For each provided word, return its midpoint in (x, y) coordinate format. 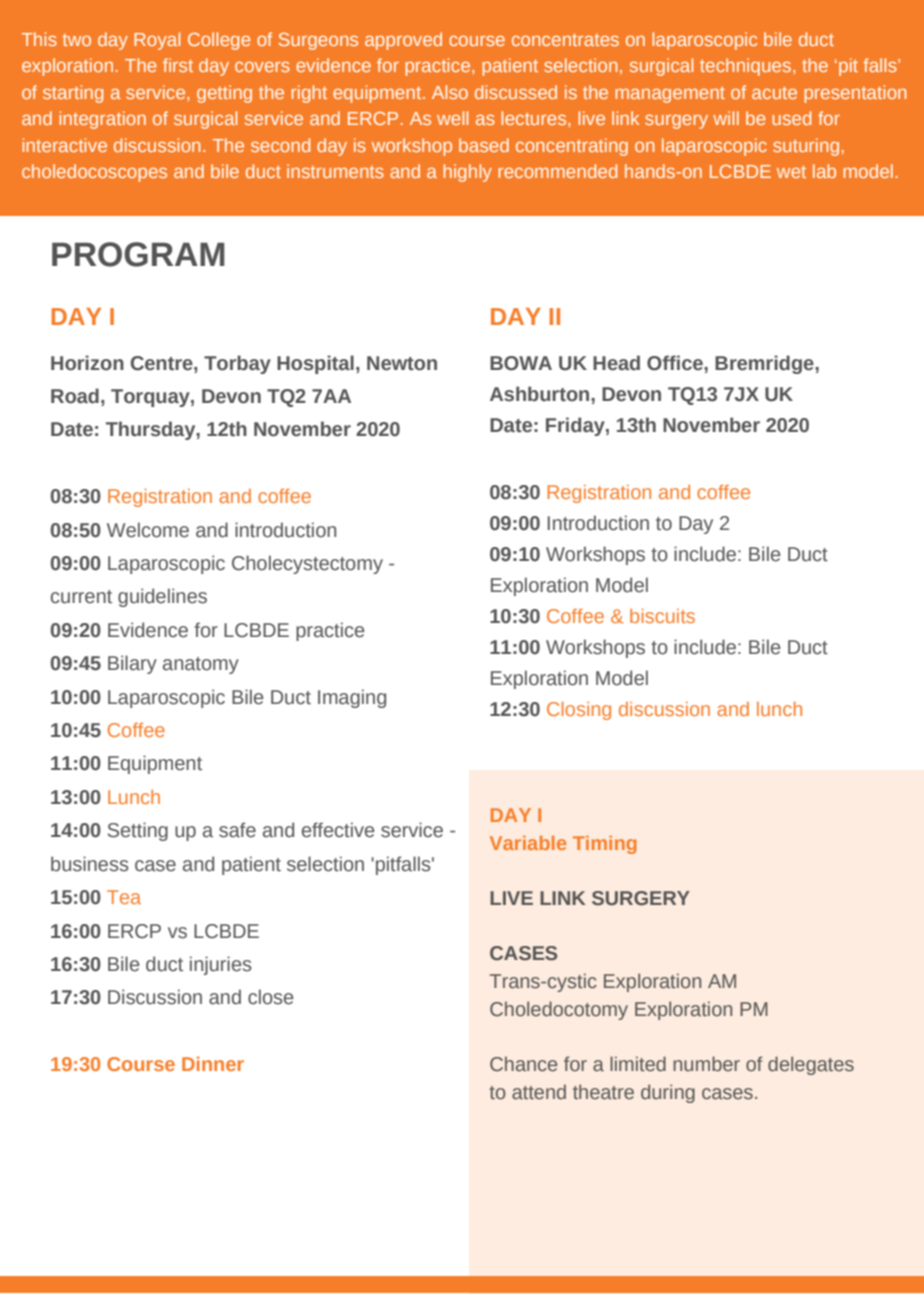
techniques (745, 67)
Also (450, 92)
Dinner (213, 1064)
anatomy (201, 665)
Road (75, 396)
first (178, 65)
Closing (579, 711)
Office (676, 363)
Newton (402, 363)
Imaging (352, 698)
